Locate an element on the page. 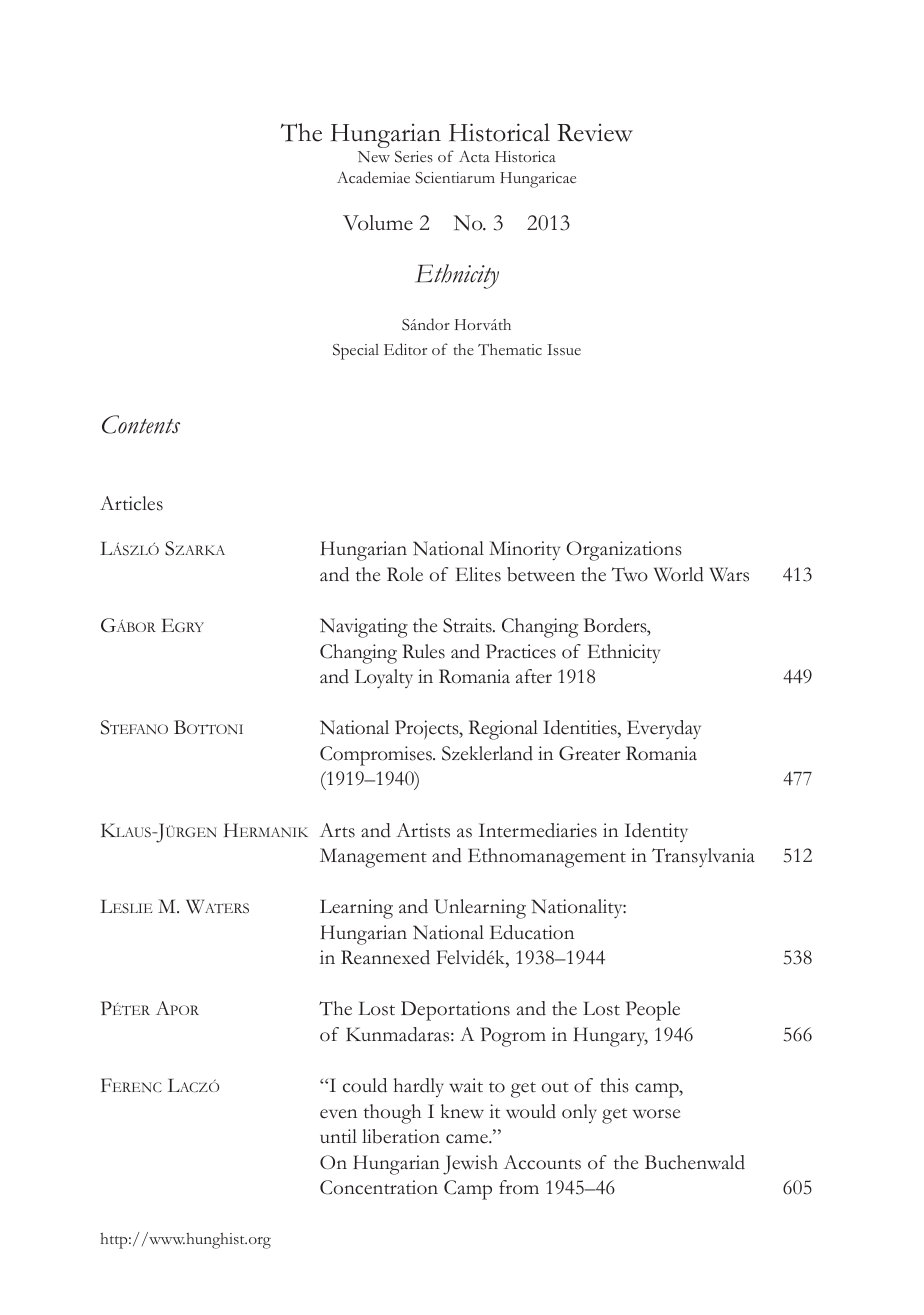 This document has height=1315, width=924. Arts is located at coordinates (337, 830).
